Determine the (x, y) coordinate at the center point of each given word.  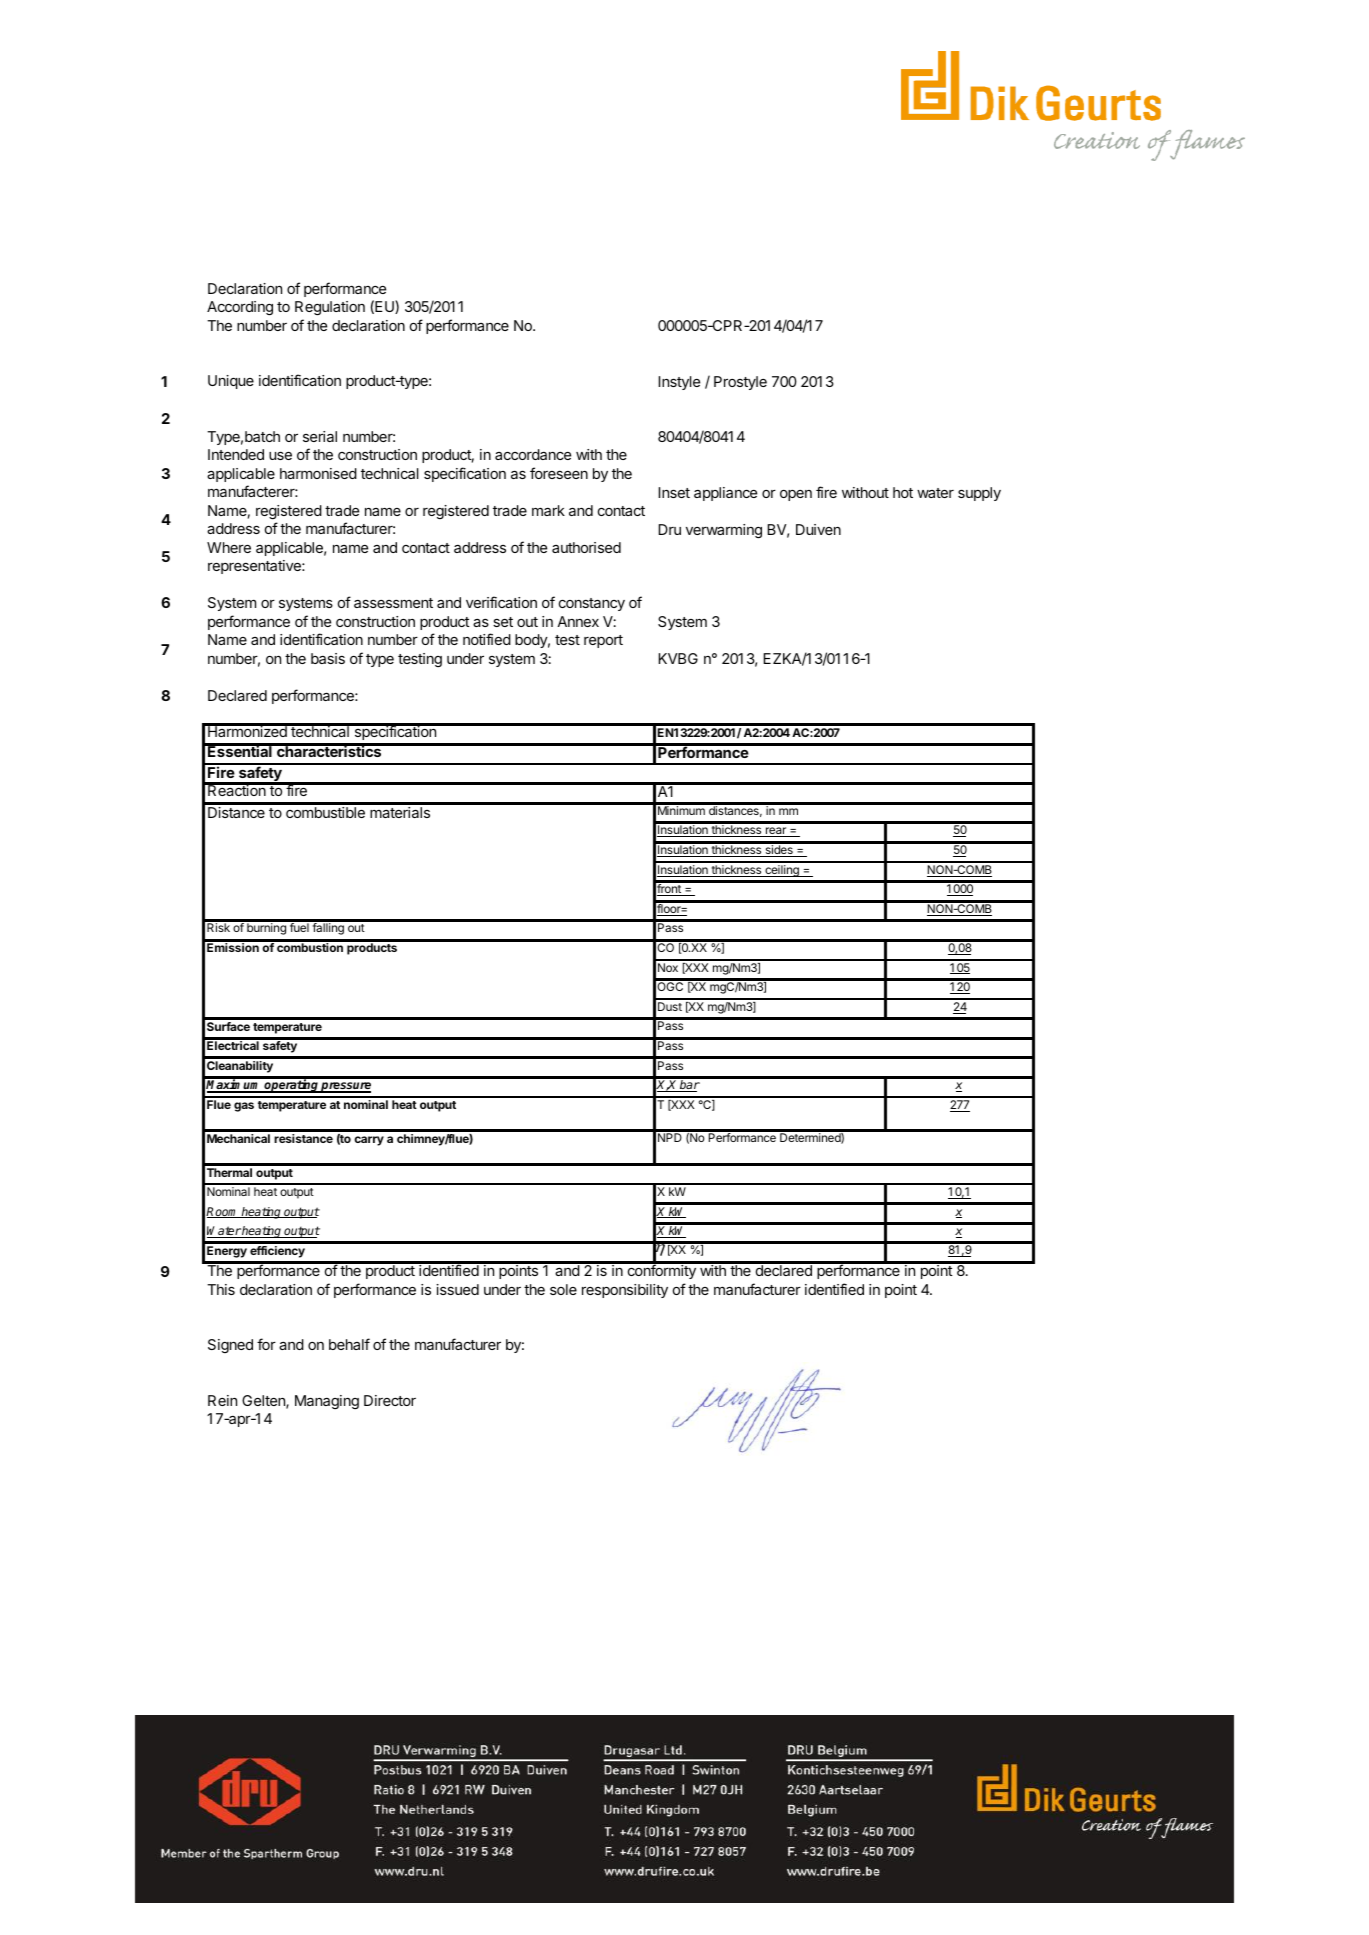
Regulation (330, 308)
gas (244, 1107)
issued (457, 1289)
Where (229, 547)
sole (563, 1289)
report (603, 641)
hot (903, 492)
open (796, 495)
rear (776, 832)
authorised (586, 547)
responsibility (625, 1291)
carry (369, 1141)
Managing (327, 1402)
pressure (345, 1087)
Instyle (679, 383)
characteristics (329, 750)
